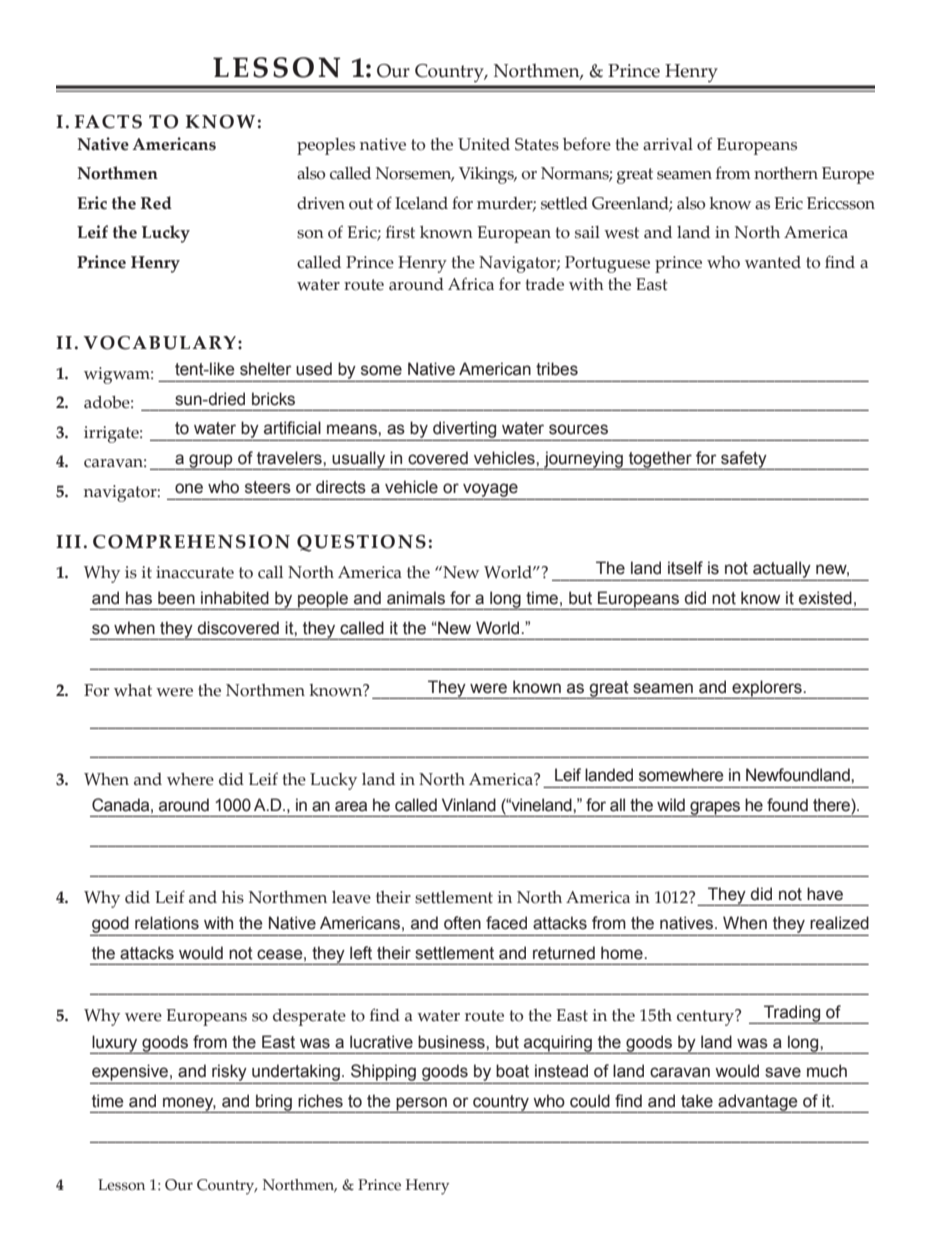 Image resolution: width=952 pixels, height=1233 pixels. Describe the element at coordinates (484, 144) in the page. I see `United` at that location.
